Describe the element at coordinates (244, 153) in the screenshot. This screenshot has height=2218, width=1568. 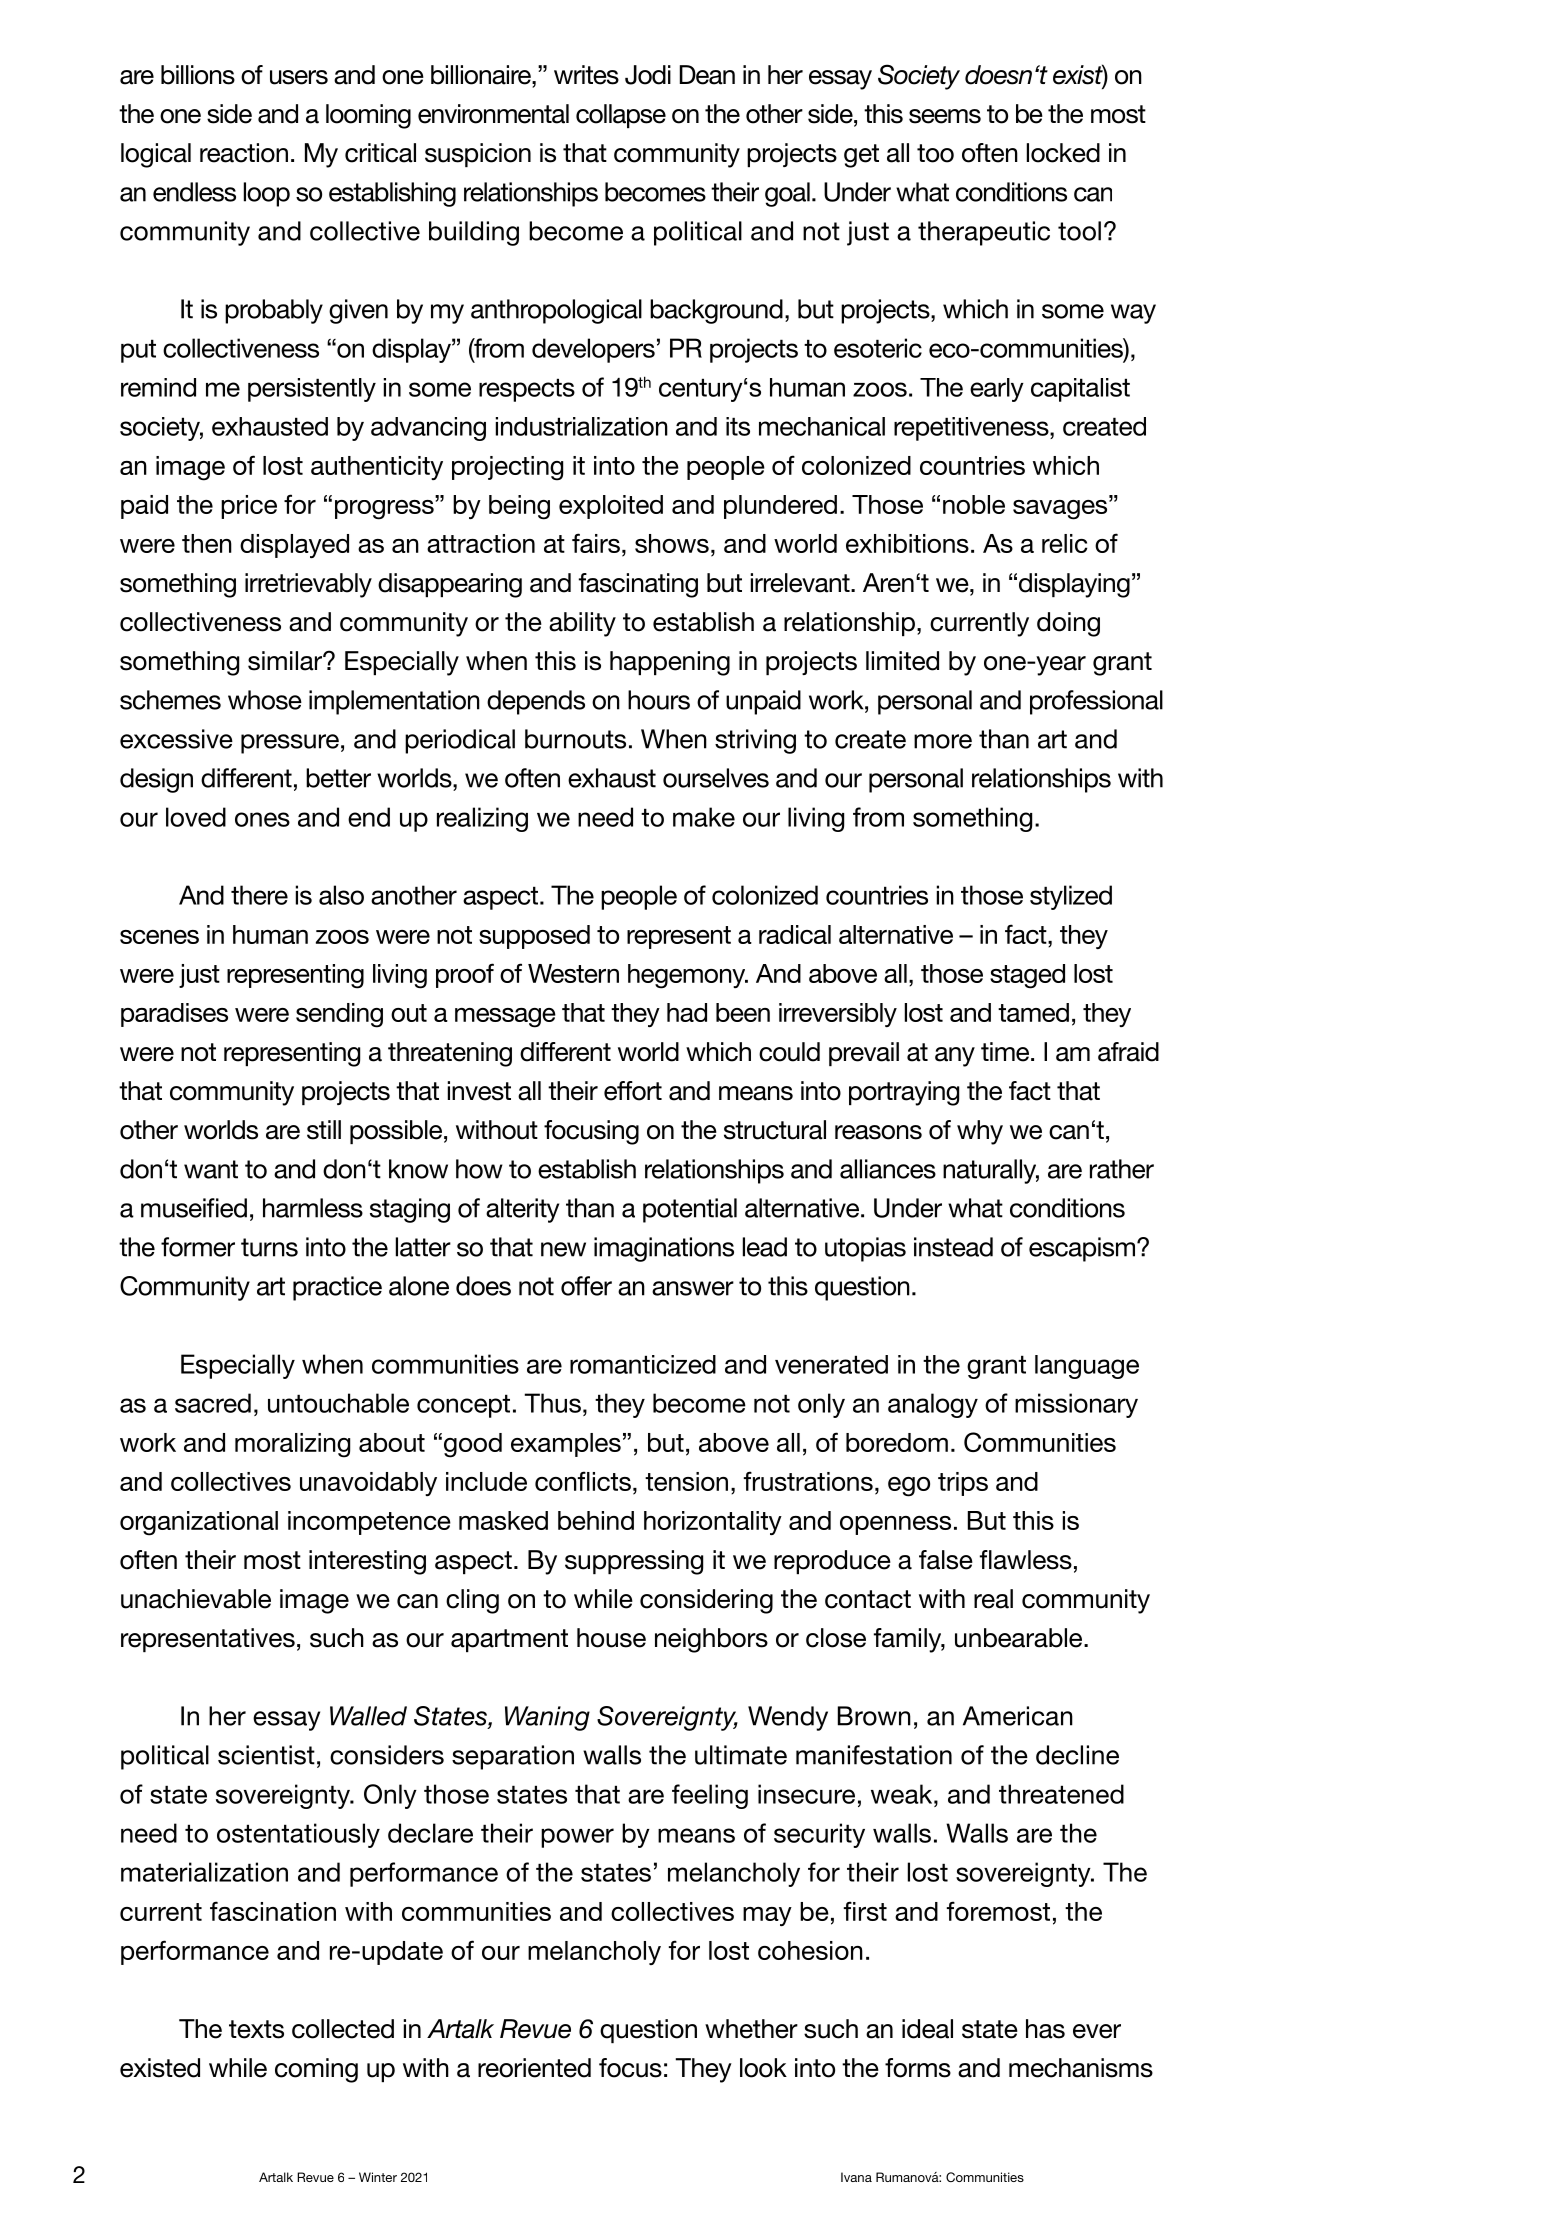
I see `reaction` at that location.
